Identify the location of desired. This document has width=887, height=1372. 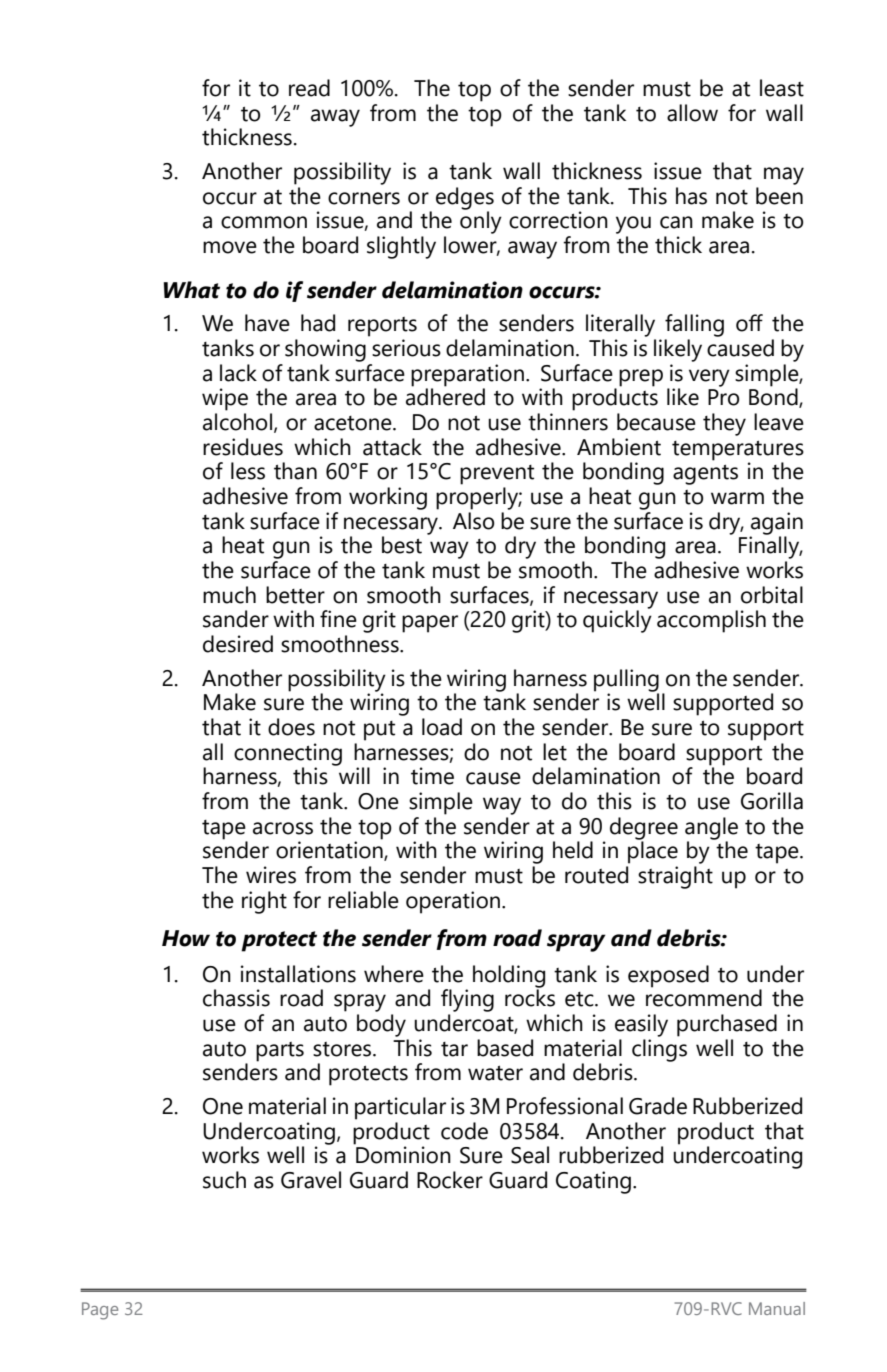
(238, 644).
